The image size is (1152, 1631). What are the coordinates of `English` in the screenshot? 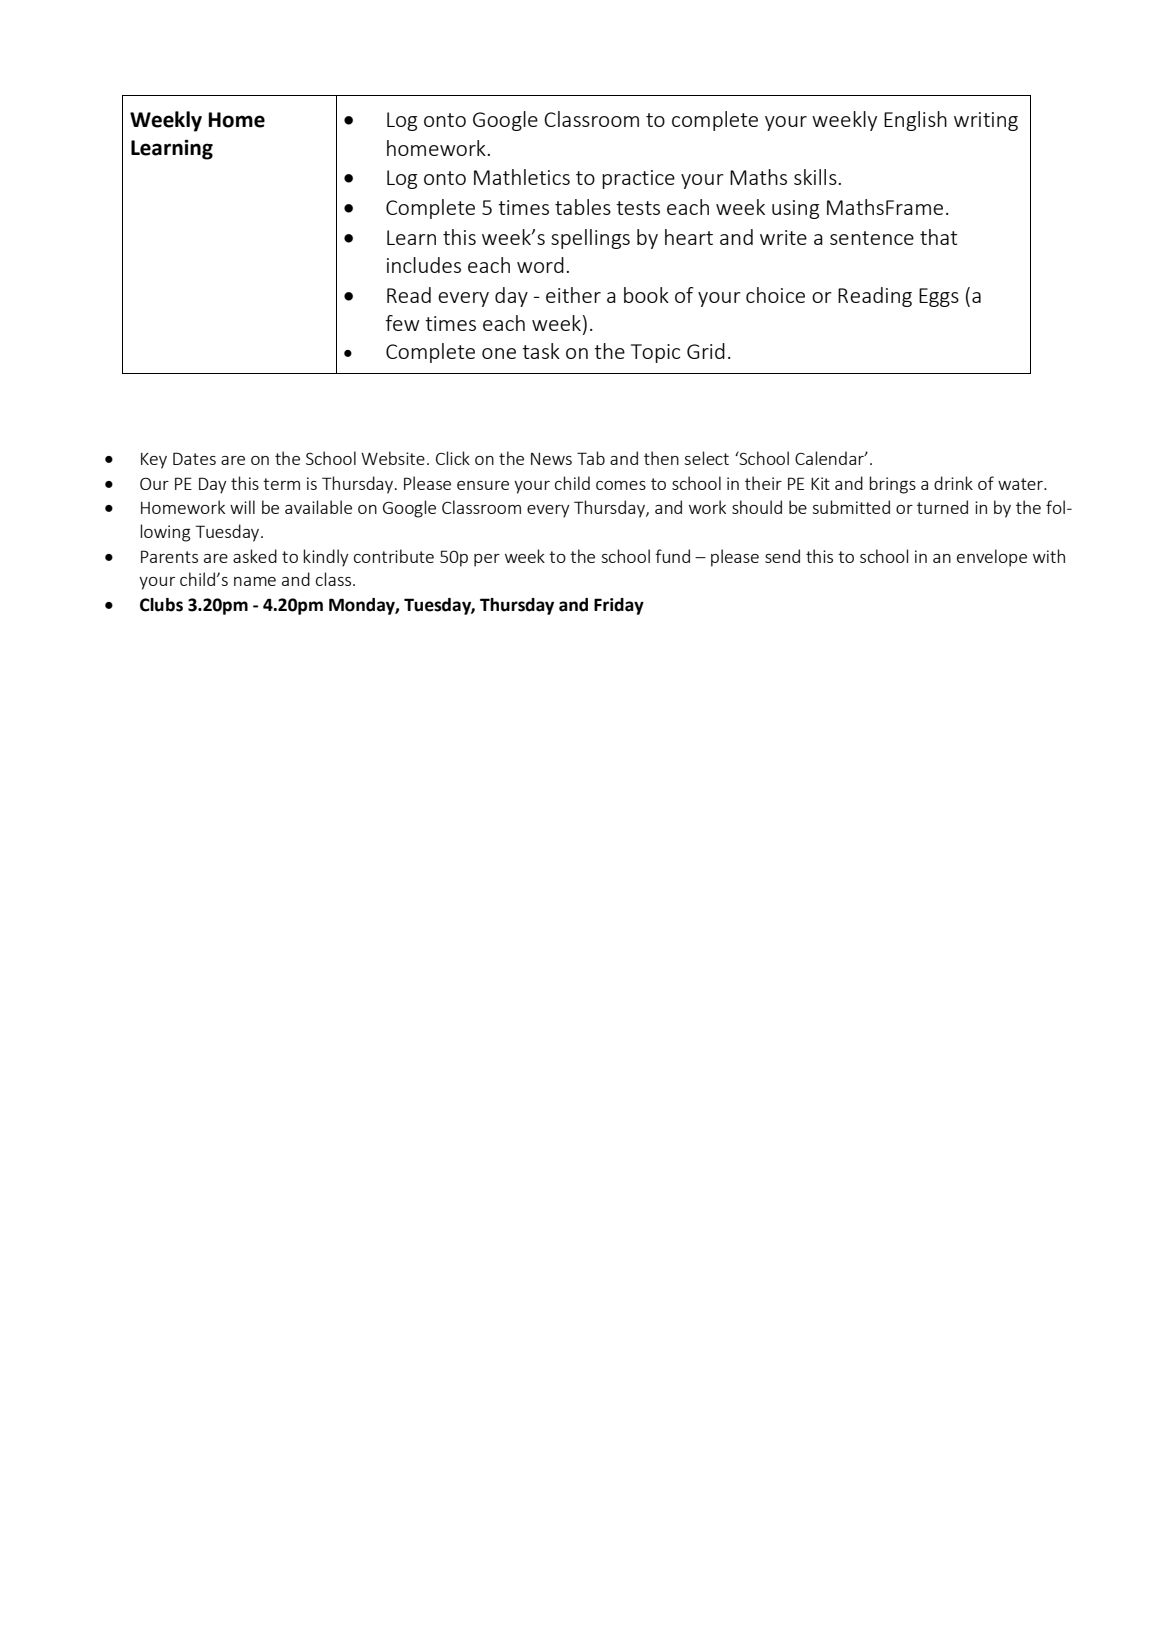 It's located at (915, 121).
